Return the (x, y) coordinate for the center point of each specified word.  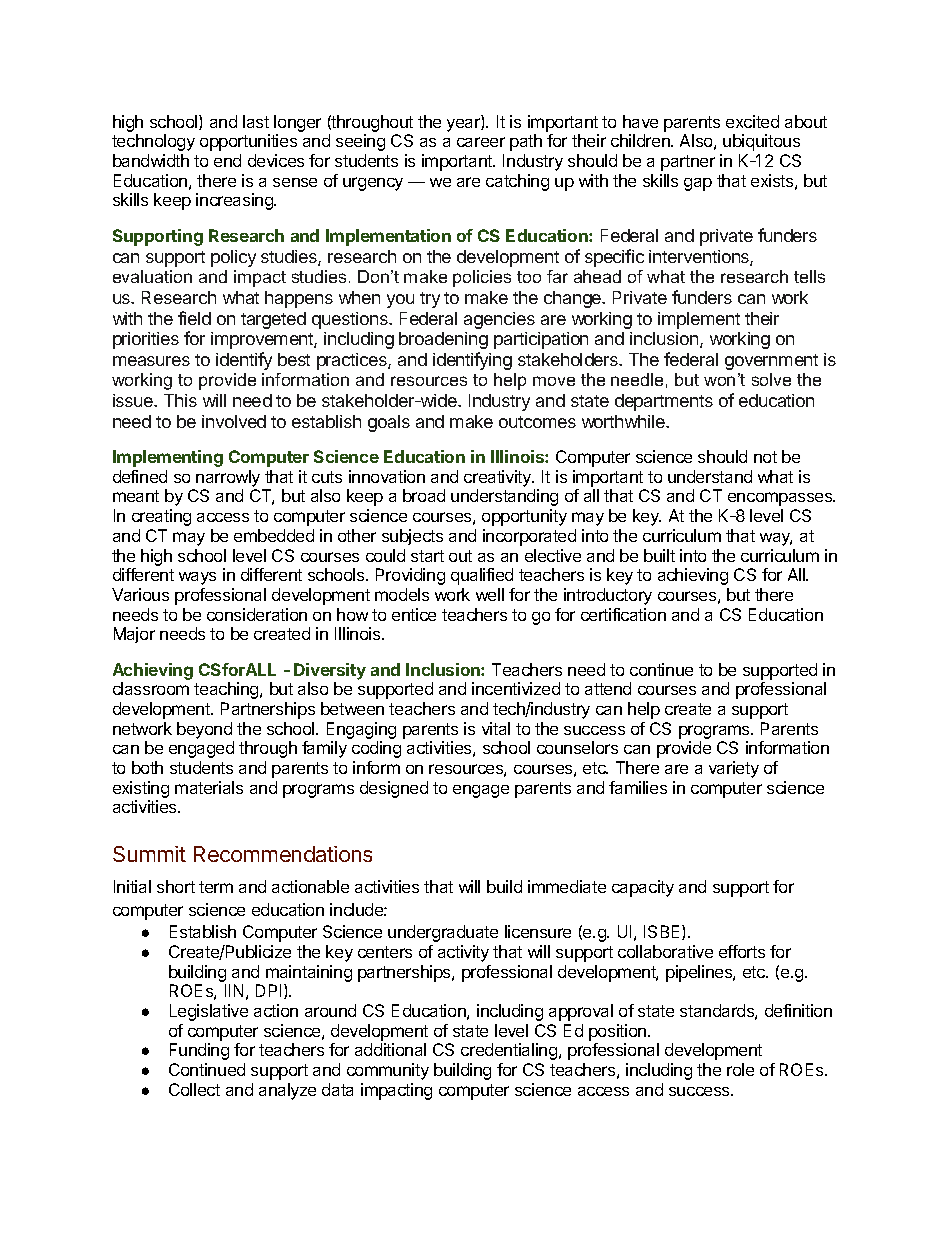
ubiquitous (761, 142)
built (659, 555)
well (490, 594)
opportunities (248, 142)
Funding (199, 1051)
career (481, 142)
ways (197, 578)
